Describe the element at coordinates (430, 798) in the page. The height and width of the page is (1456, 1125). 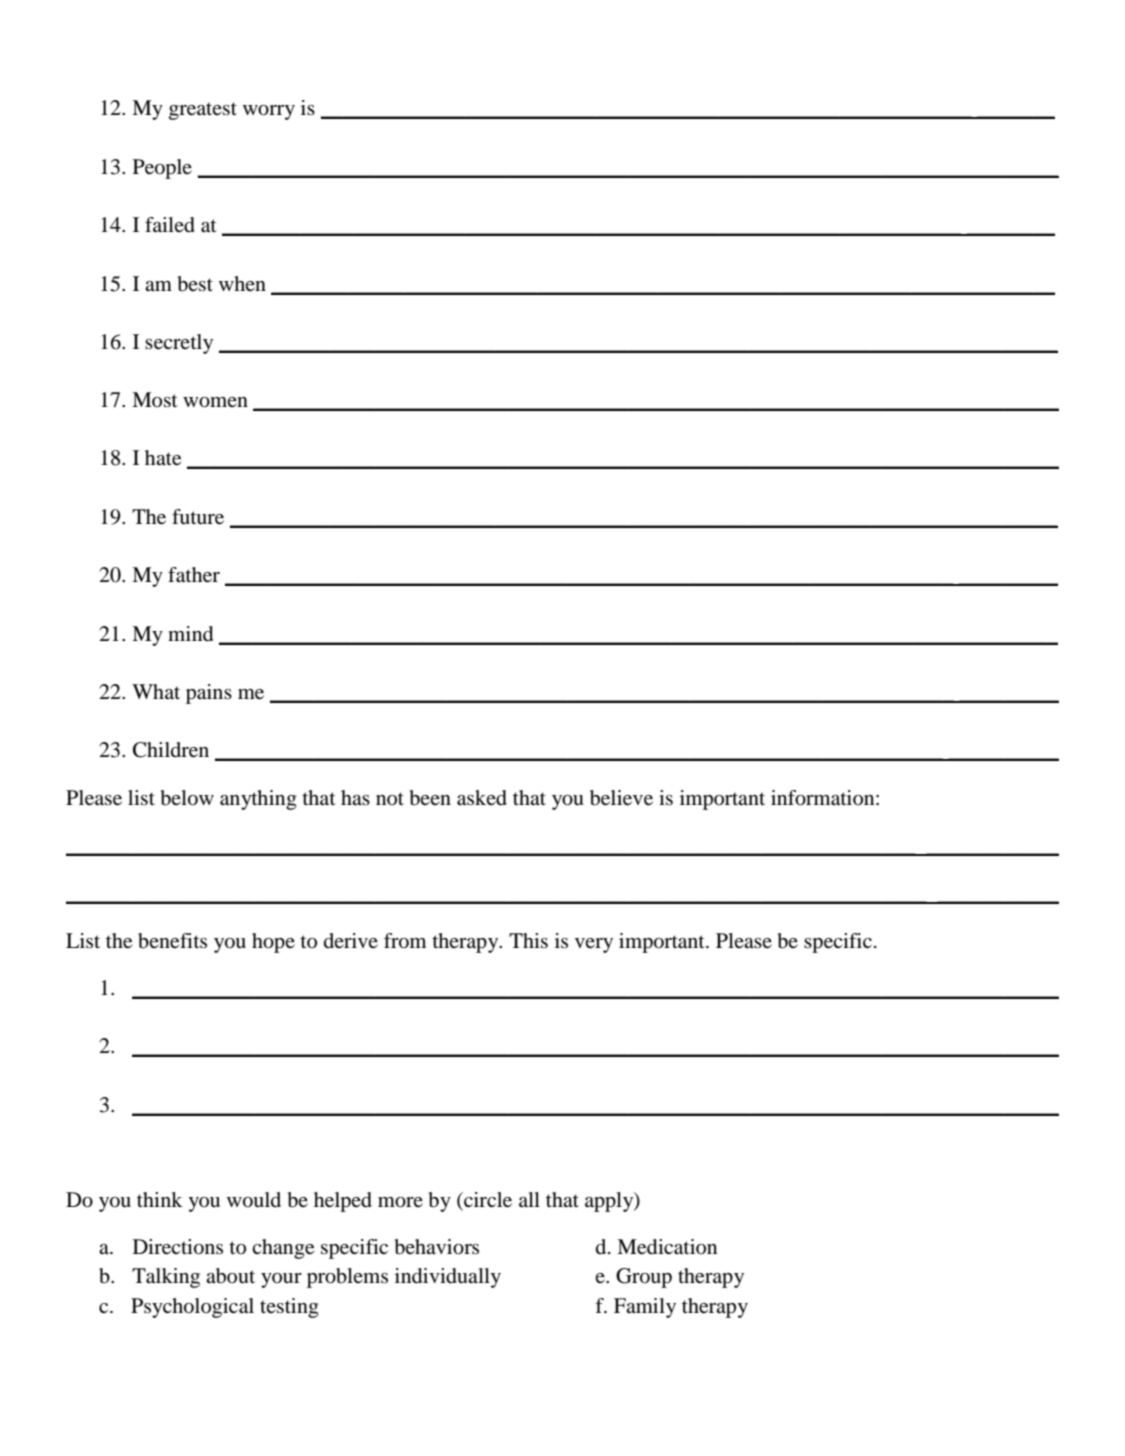
I see `been` at that location.
